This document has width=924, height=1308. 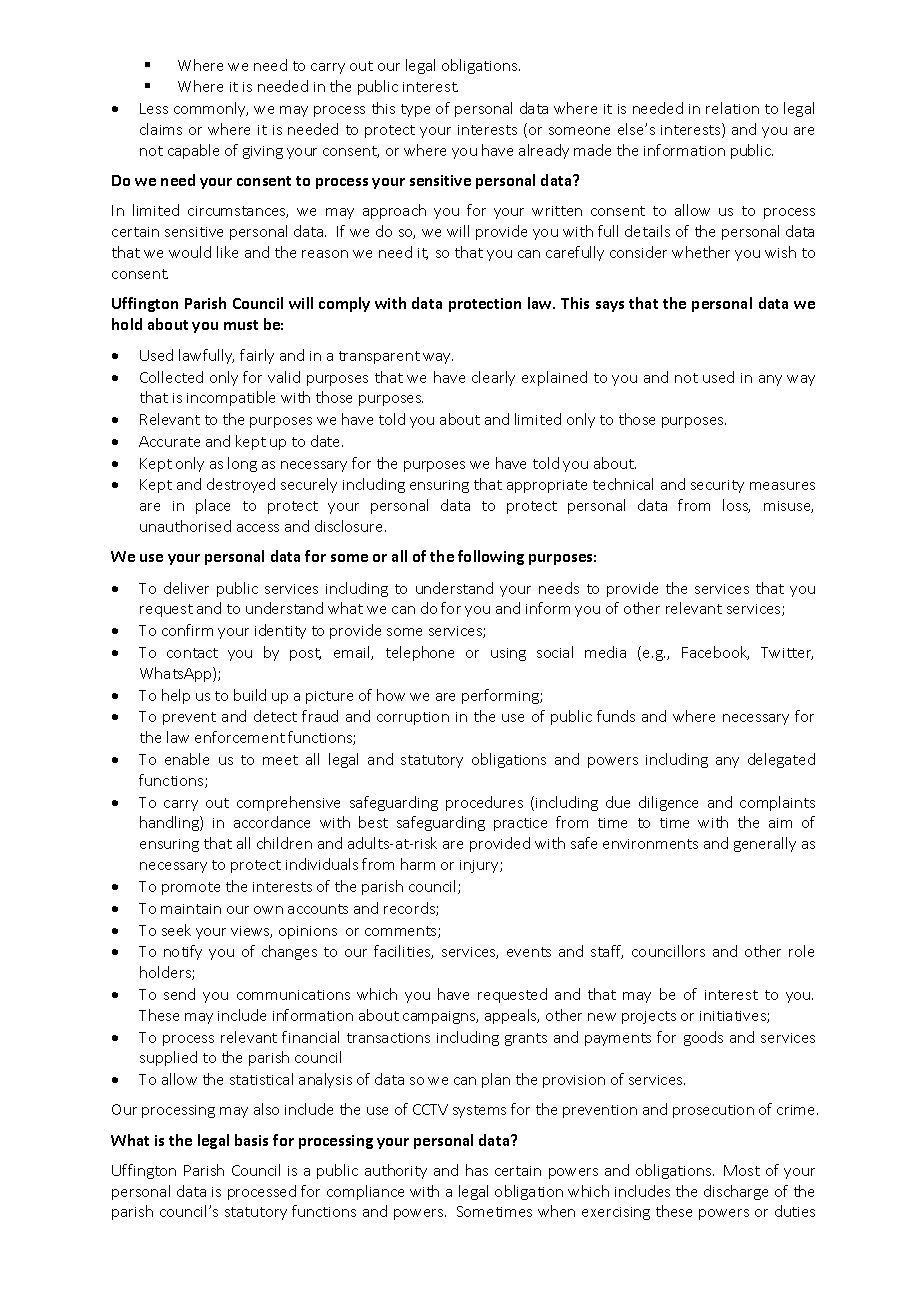 What do you see at coordinates (263, 152) in the document?
I see `giving` at bounding box center [263, 152].
